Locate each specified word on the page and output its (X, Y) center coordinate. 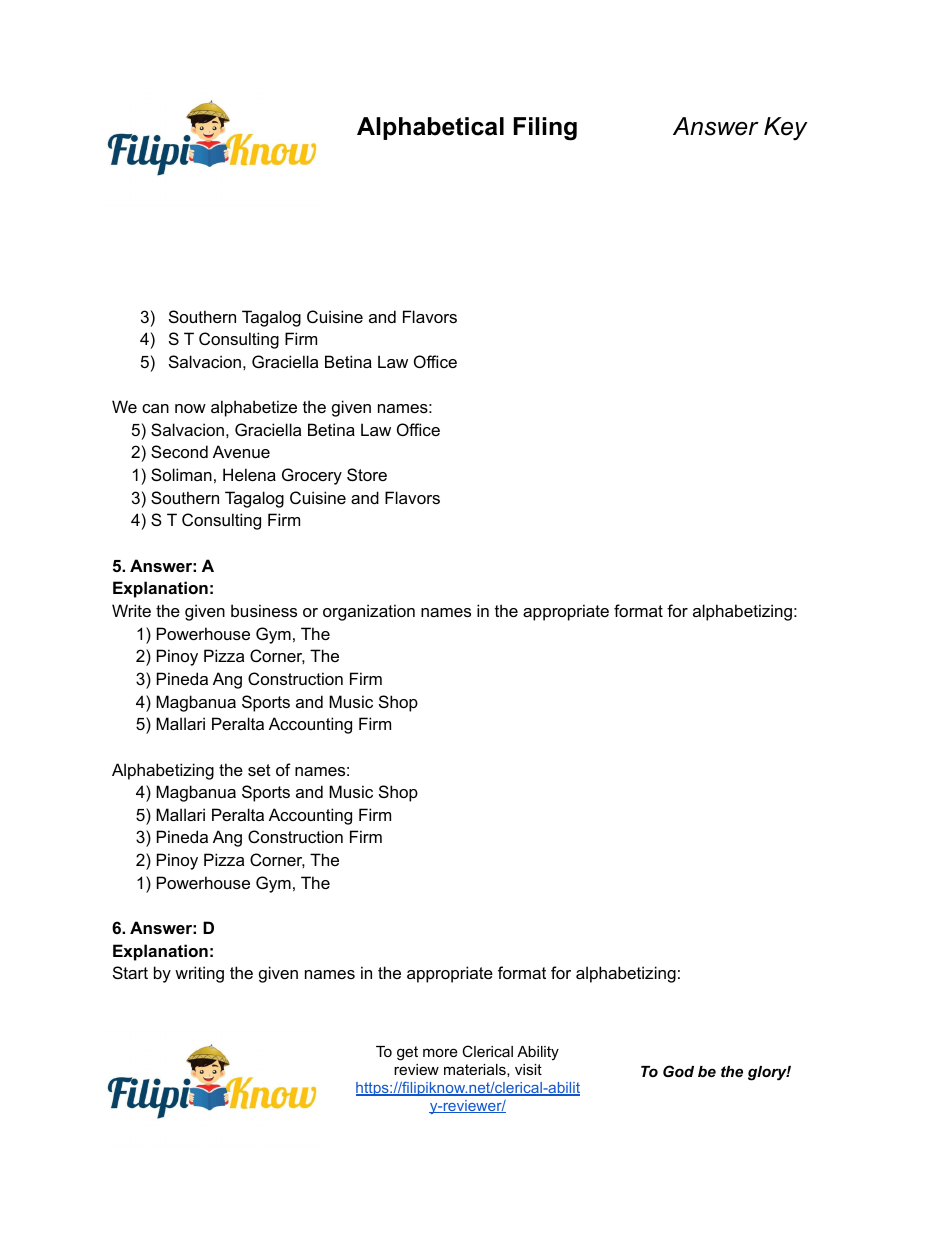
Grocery (312, 476)
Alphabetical (430, 128)
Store (367, 474)
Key (786, 129)
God (678, 1071)
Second (179, 451)
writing (199, 974)
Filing (545, 129)
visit (528, 1069)
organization (369, 612)
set (259, 770)
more (440, 1052)
